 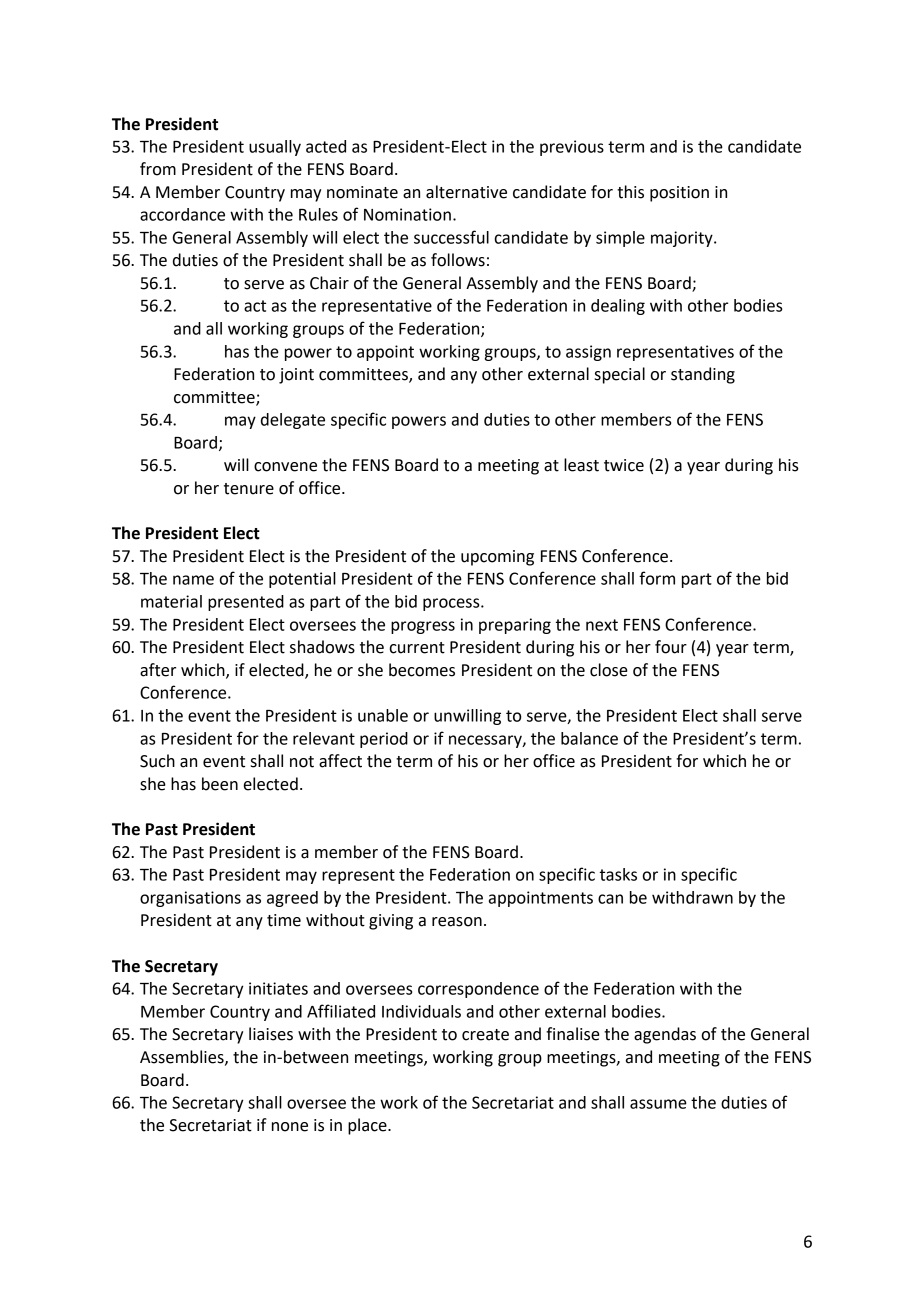 I want to click on this, so click(x=630, y=192).
